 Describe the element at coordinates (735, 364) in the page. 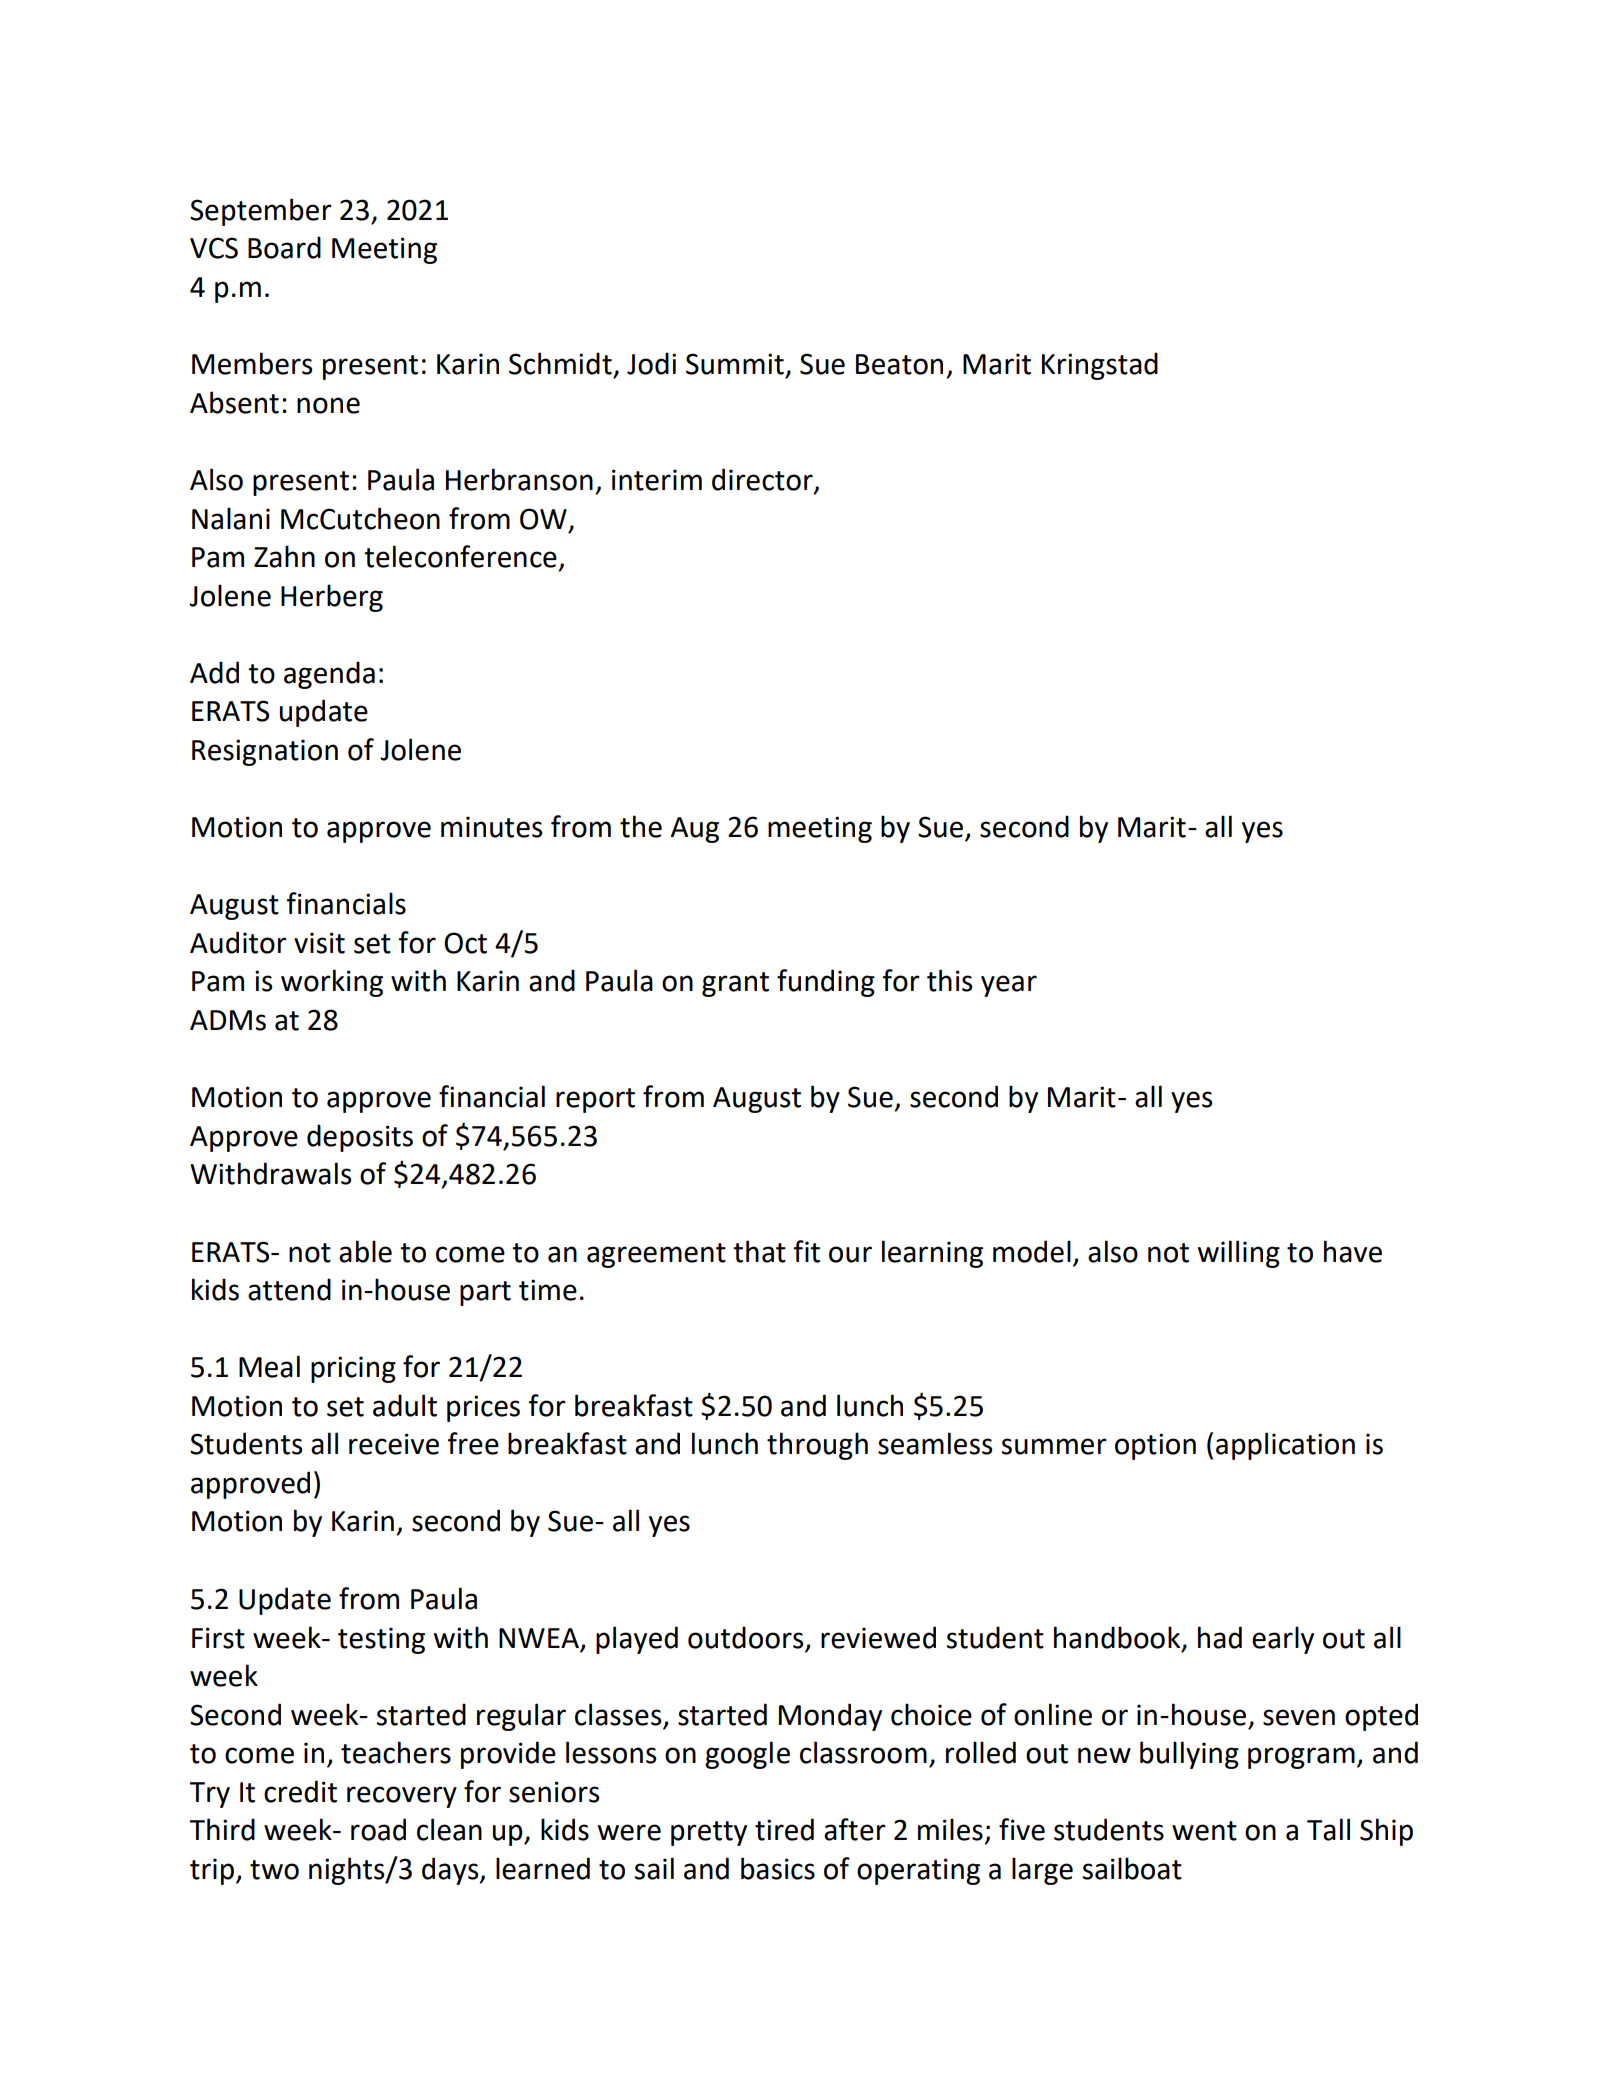

I see `Summit` at that location.
